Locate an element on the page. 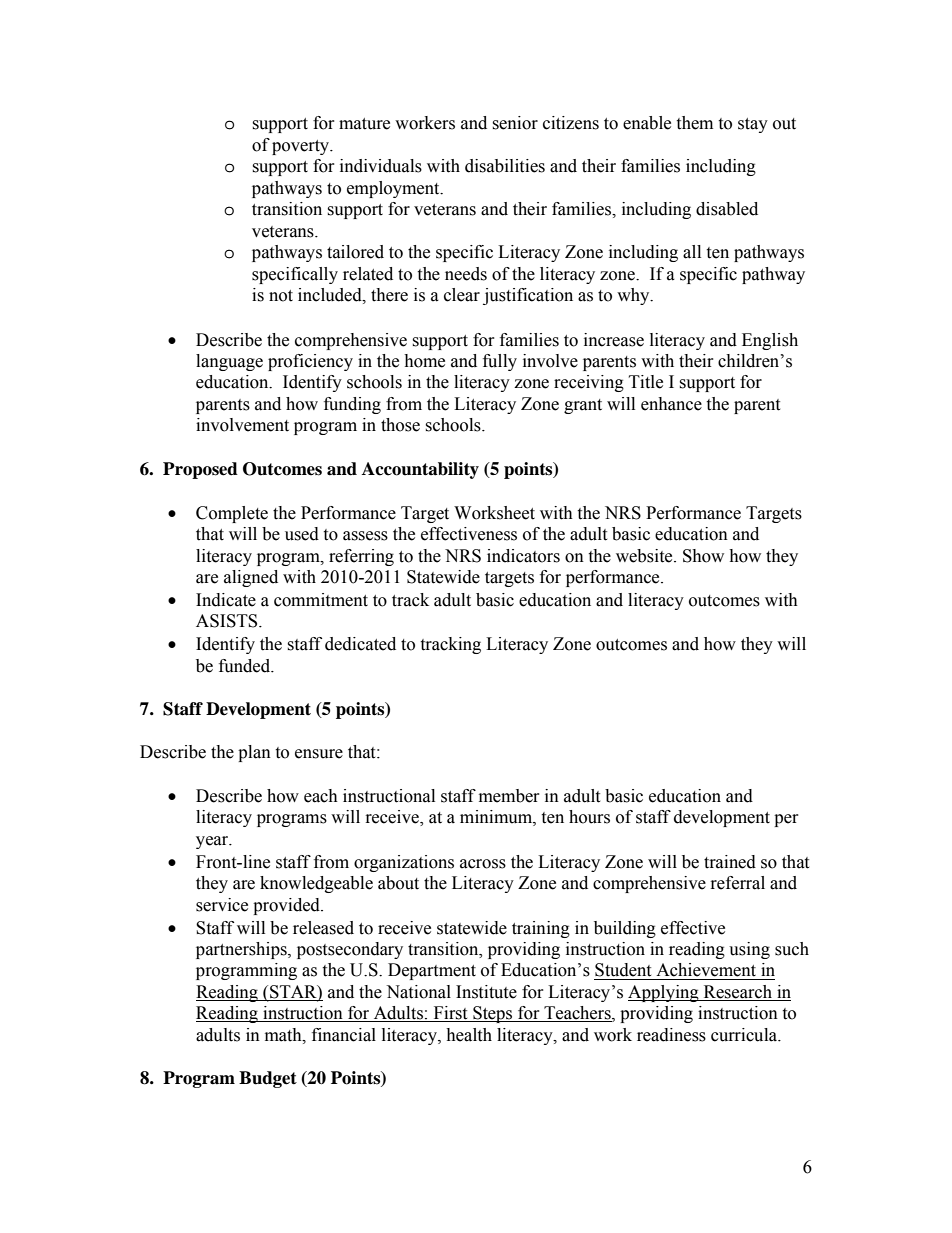  curricula is located at coordinates (745, 1035).
